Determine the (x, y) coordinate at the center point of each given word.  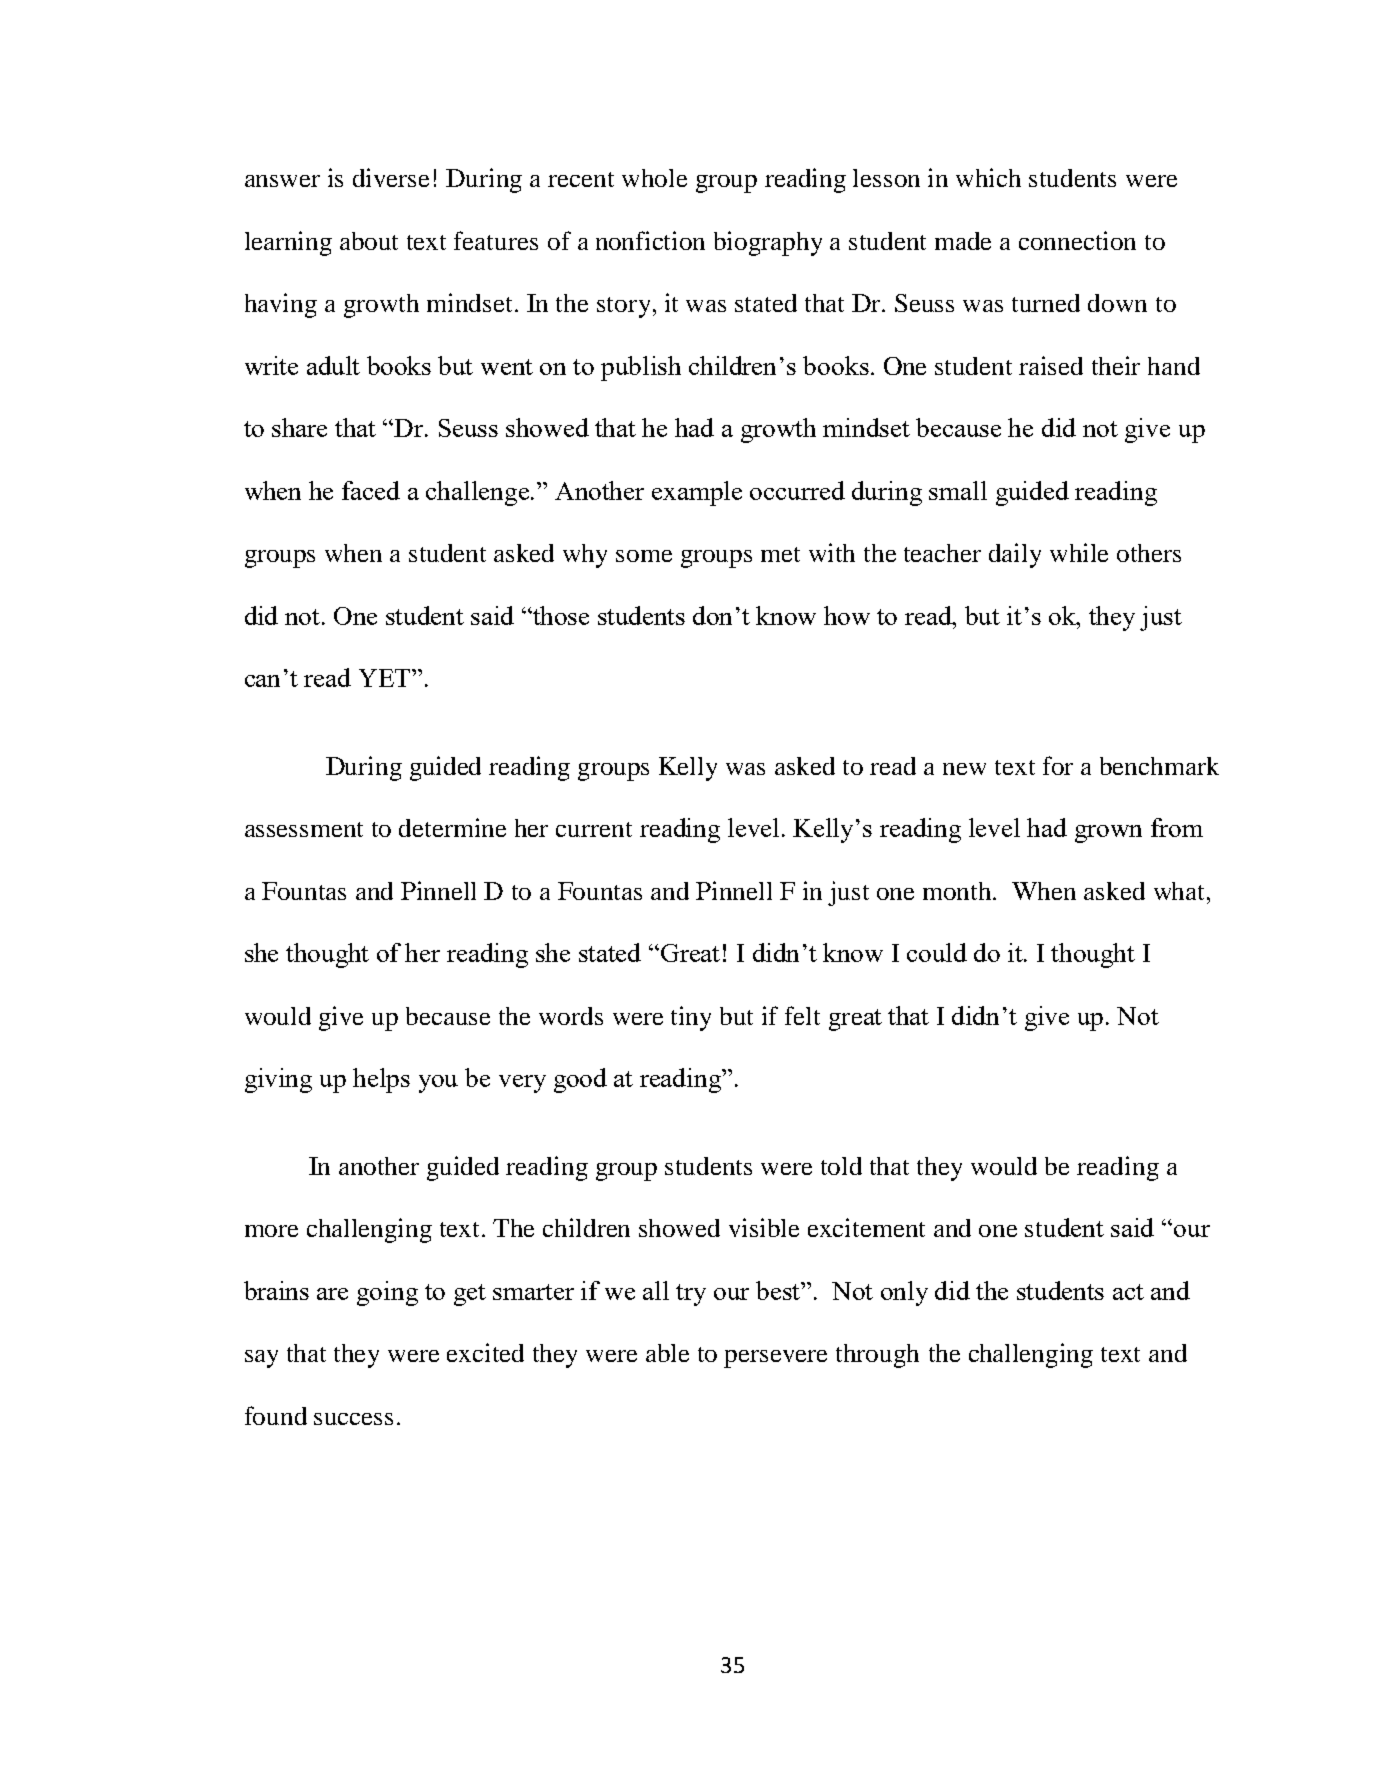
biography (768, 243)
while (1079, 552)
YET (386, 678)
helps (381, 1080)
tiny (691, 1018)
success (353, 1419)
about (369, 241)
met (780, 554)
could (937, 952)
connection (1077, 240)
